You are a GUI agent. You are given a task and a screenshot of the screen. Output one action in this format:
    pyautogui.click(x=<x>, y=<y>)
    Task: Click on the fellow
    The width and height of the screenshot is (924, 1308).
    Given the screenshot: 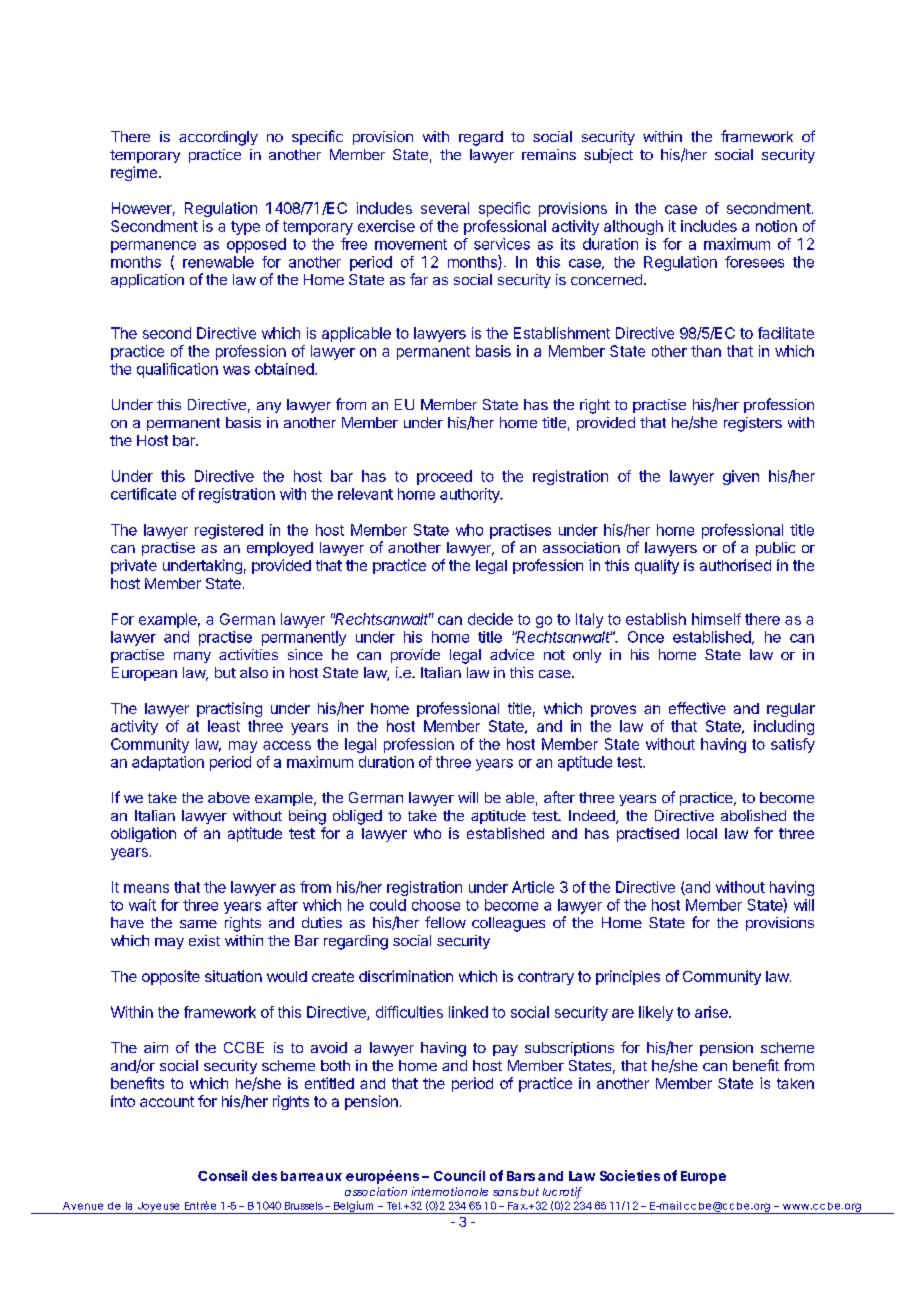 What is the action you would take?
    pyautogui.click(x=445, y=922)
